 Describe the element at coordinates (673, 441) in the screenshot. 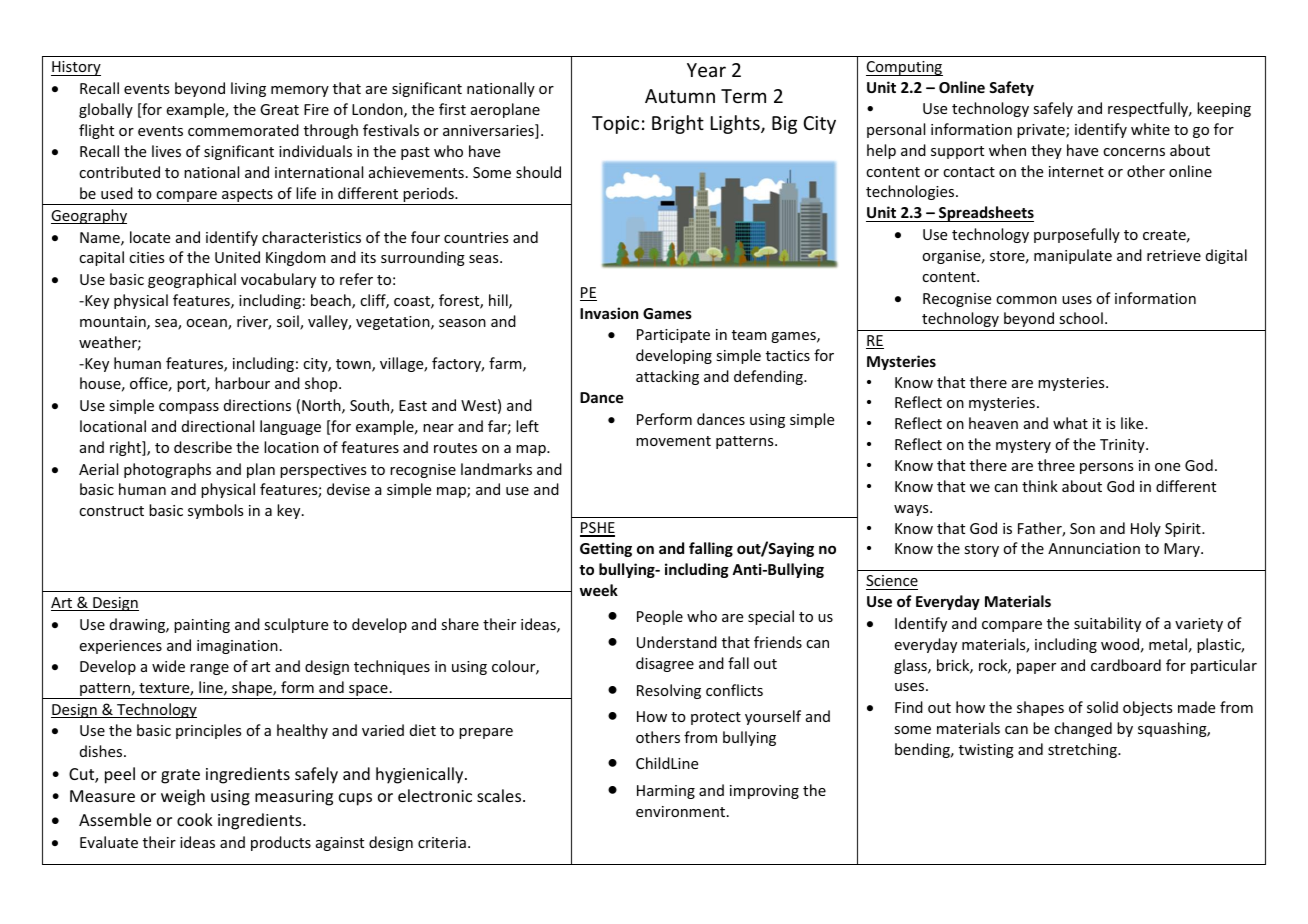

I see `movement` at that location.
